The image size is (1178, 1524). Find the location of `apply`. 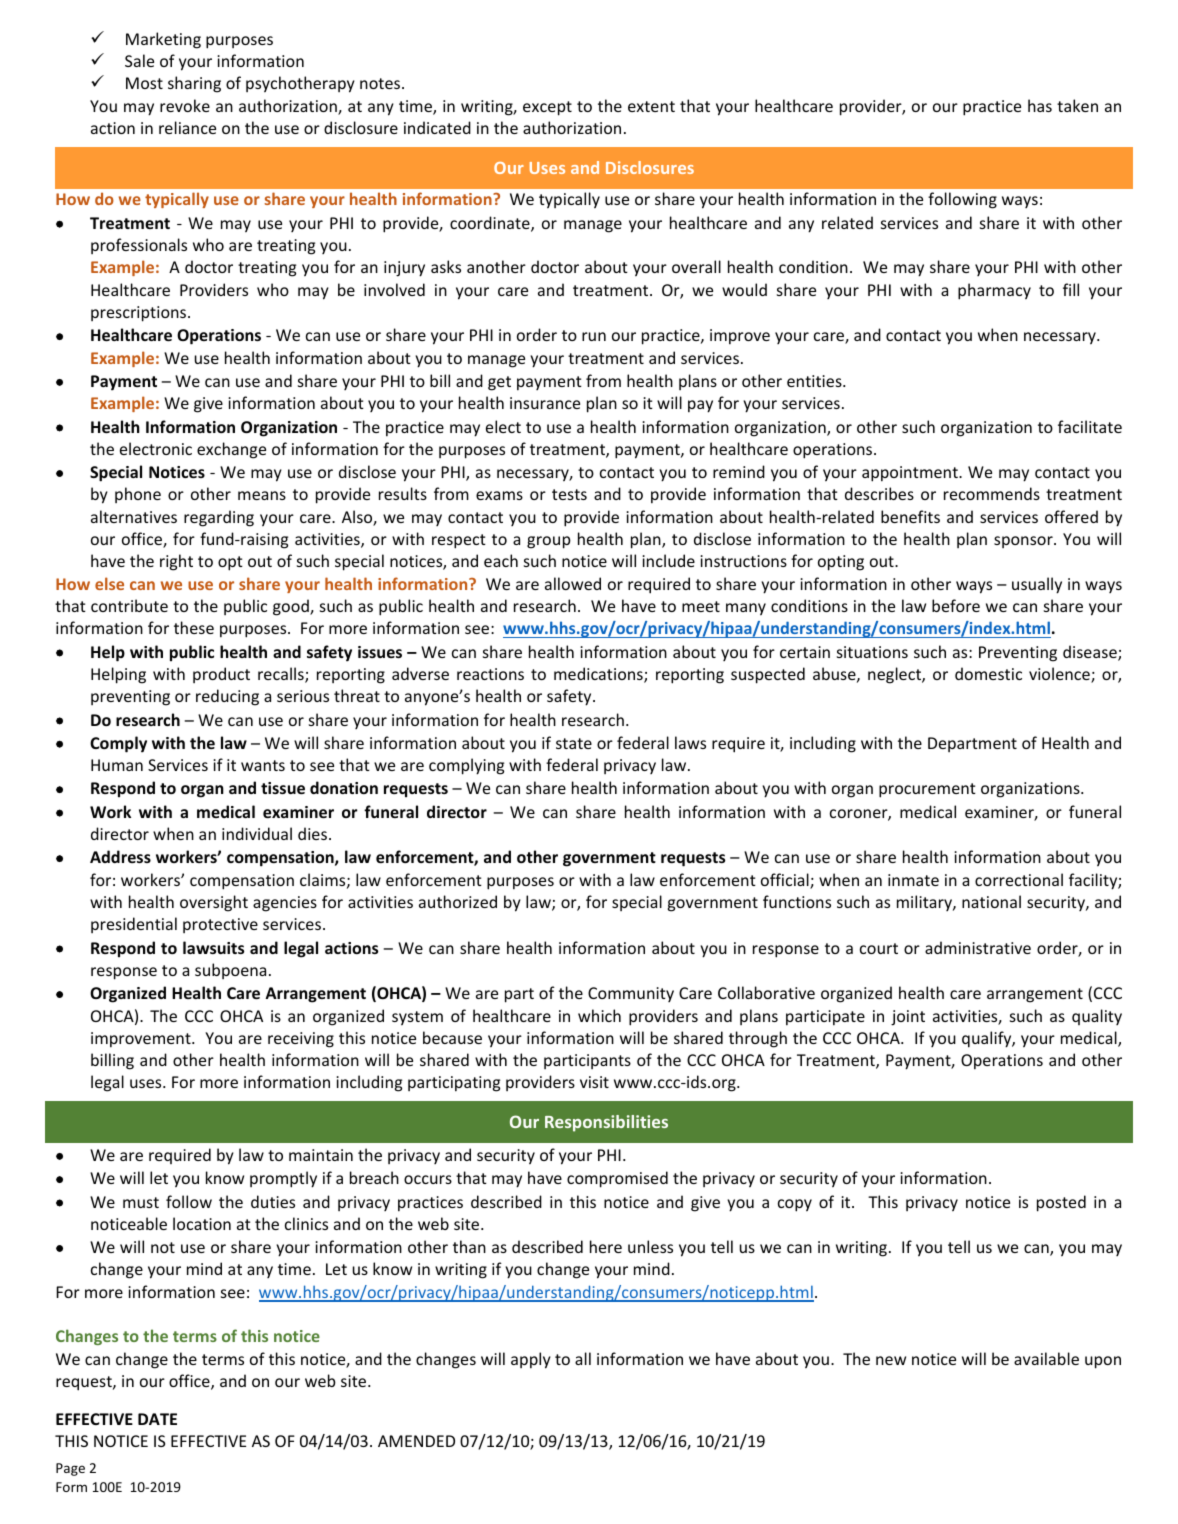

apply is located at coordinates (531, 1360).
